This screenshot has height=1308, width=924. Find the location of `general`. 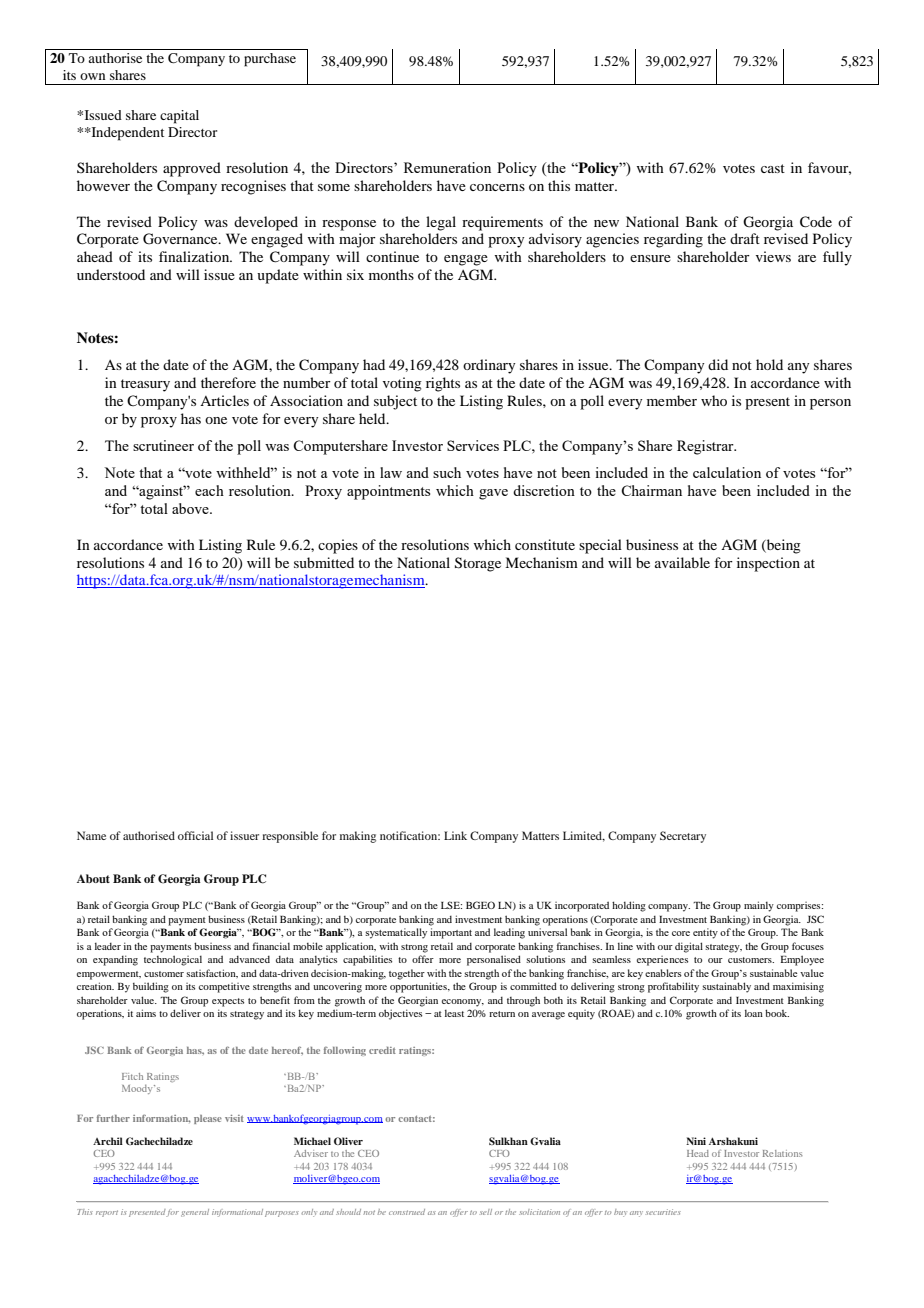

general is located at coordinates (195, 1213).
